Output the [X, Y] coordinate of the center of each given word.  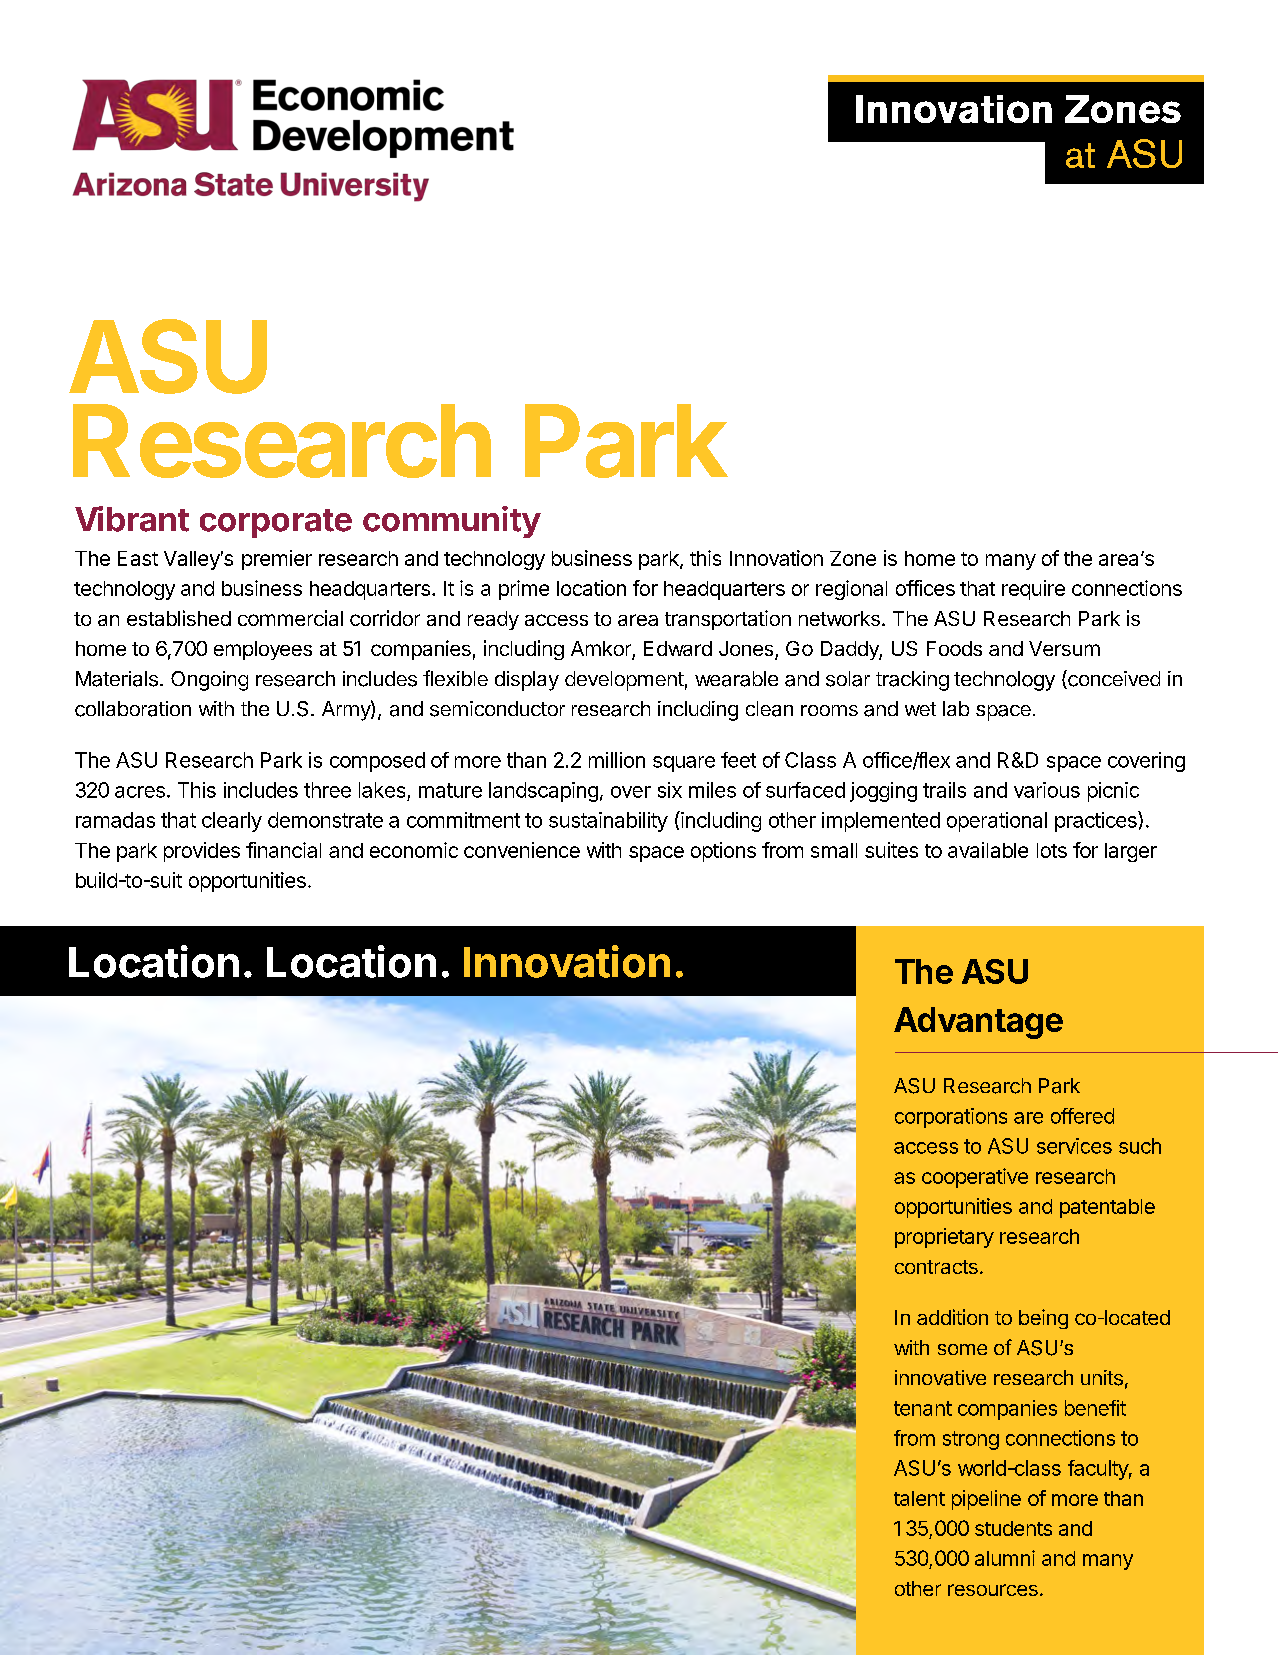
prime [524, 590]
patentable [1107, 1208]
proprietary [944, 1238]
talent [919, 1498]
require [1033, 590]
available [988, 850]
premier [277, 560]
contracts [936, 1267]
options [723, 852]
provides [202, 852]
